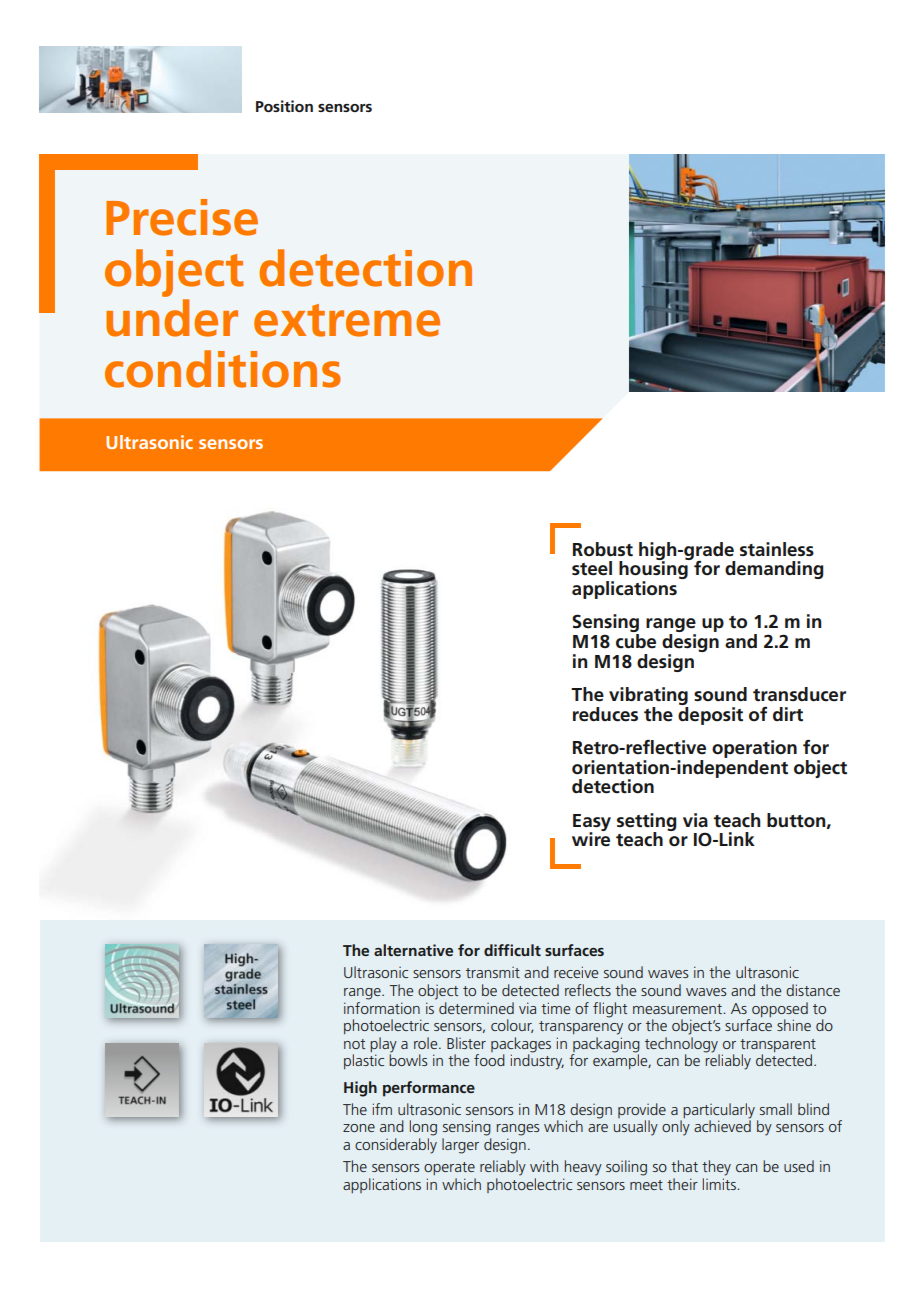 The image size is (924, 1308). I want to click on housing, so click(654, 570).
